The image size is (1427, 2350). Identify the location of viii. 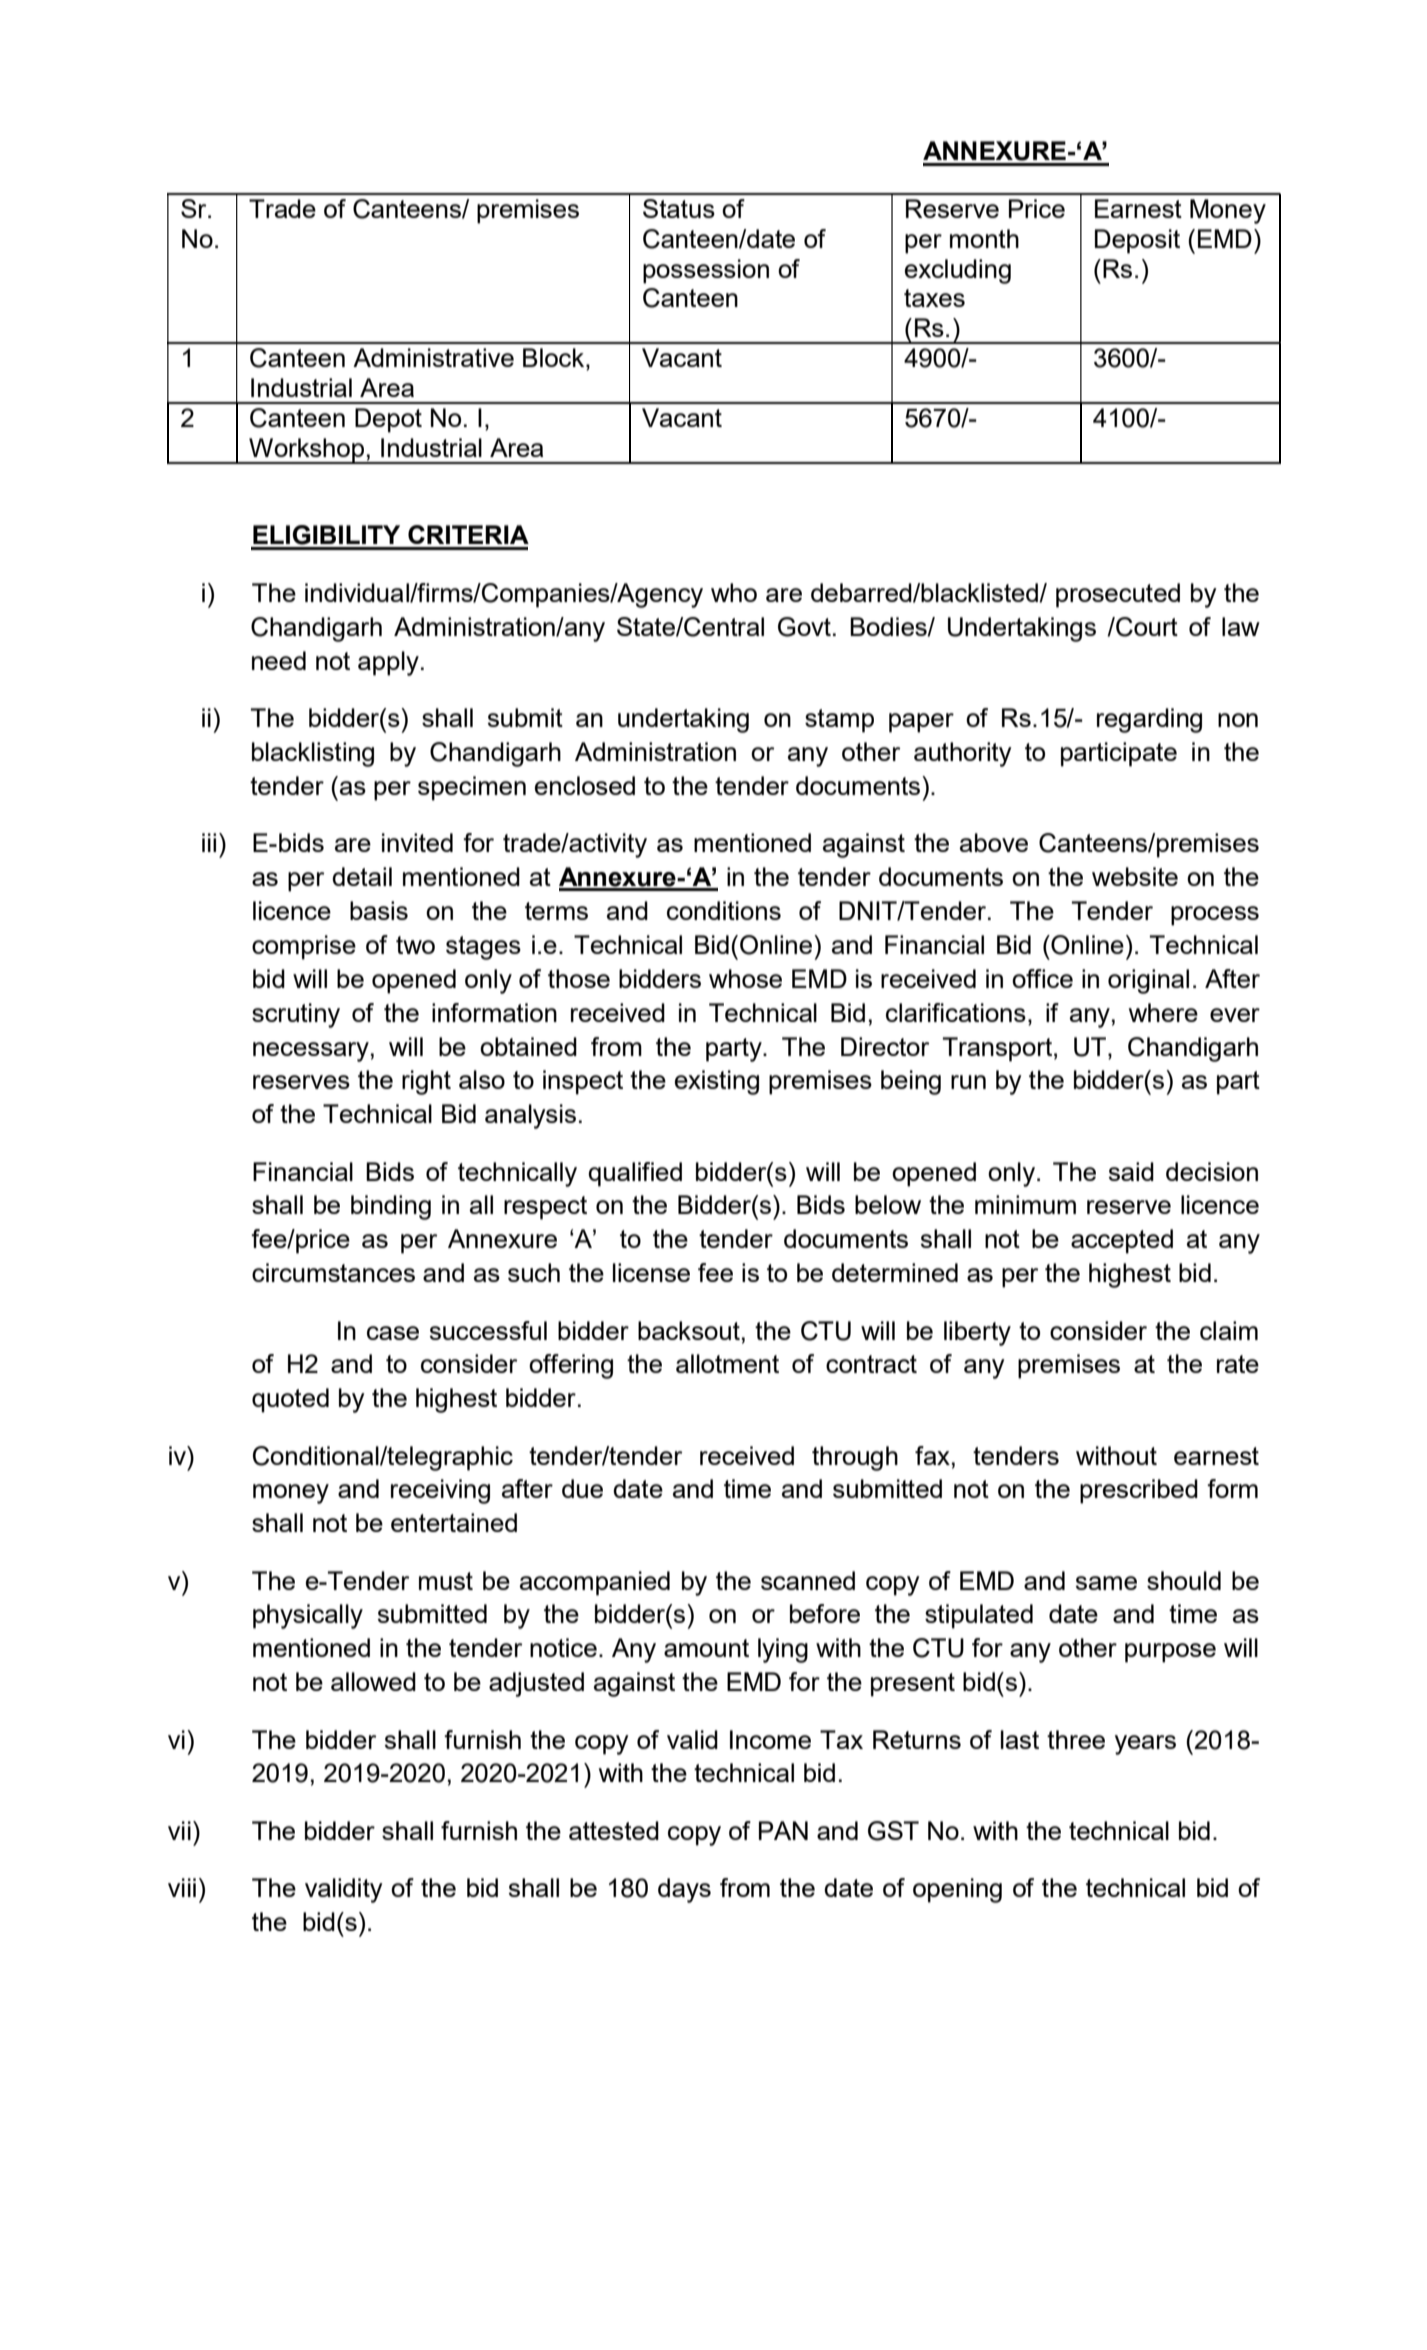
(182, 1887).
